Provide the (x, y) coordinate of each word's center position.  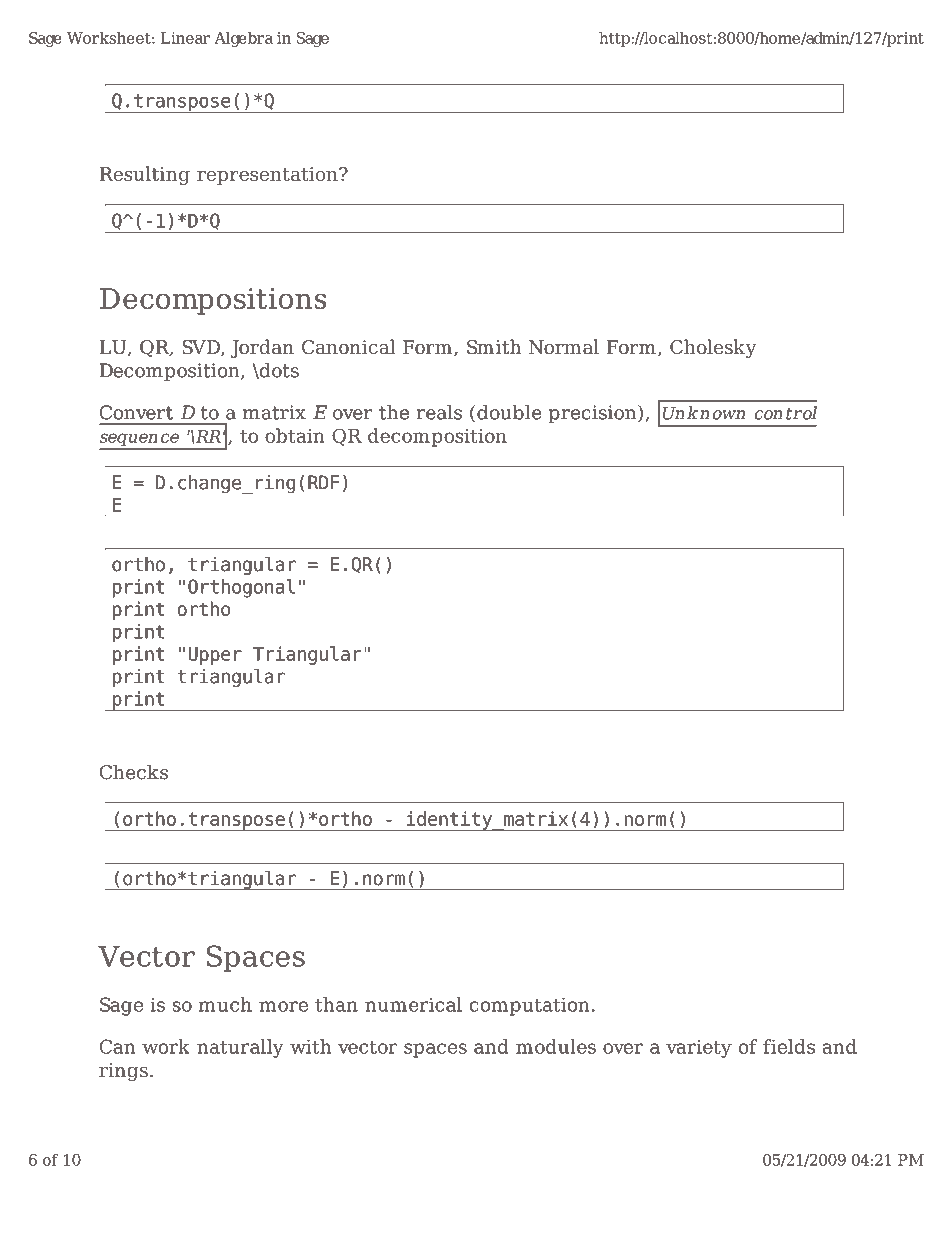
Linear (185, 38)
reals (439, 412)
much (225, 1004)
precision (592, 414)
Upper (215, 656)
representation (268, 176)
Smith (494, 346)
